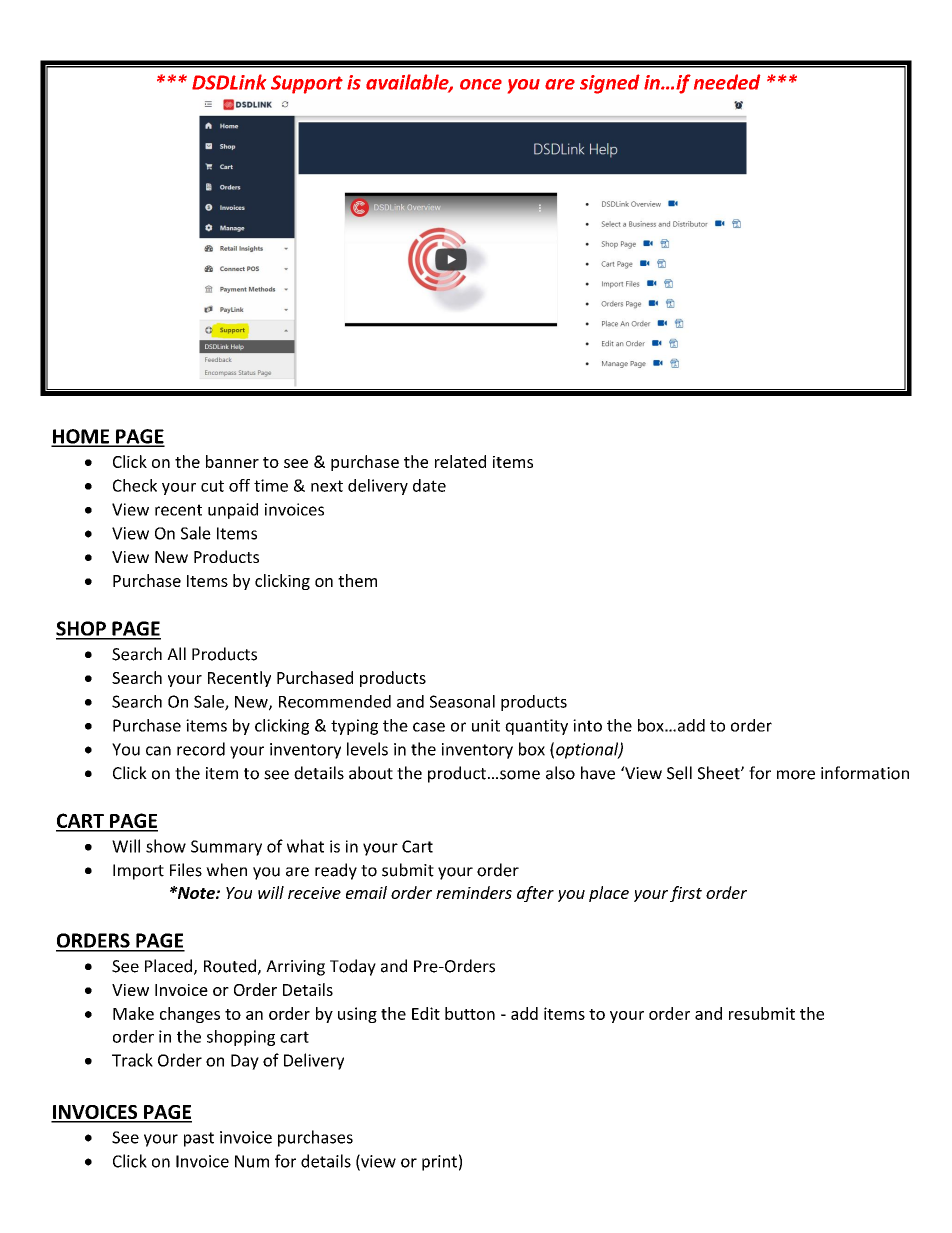 The width and height of the screenshot is (952, 1233). Describe the element at coordinates (158, 751) in the screenshot. I see `can` at that location.
